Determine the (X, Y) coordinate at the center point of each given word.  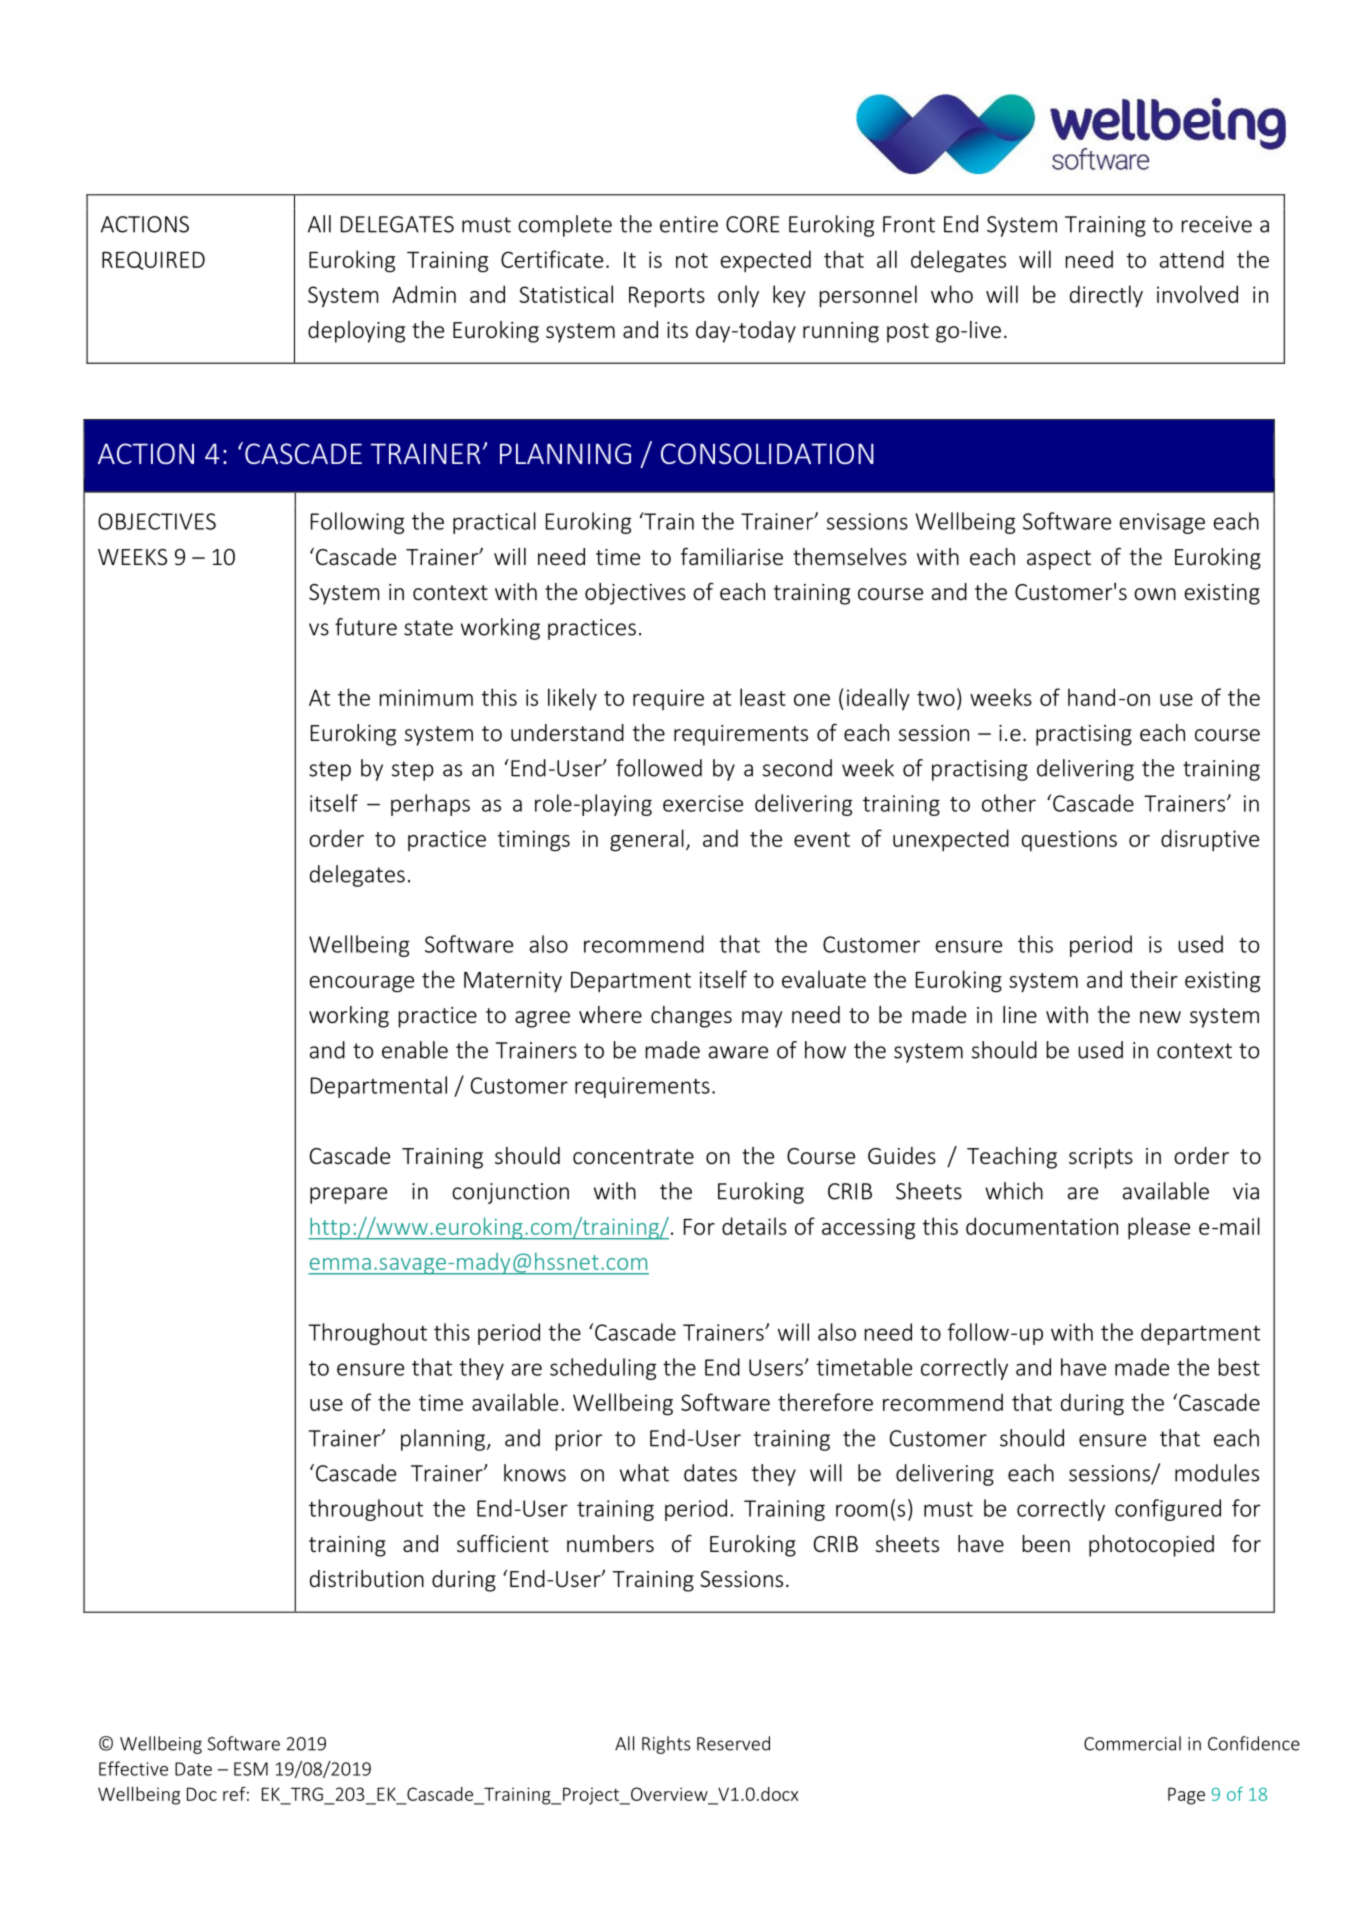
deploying (356, 332)
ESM (251, 1769)
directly (1106, 296)
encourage (362, 984)
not (692, 260)
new (1160, 1017)
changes (691, 1017)
